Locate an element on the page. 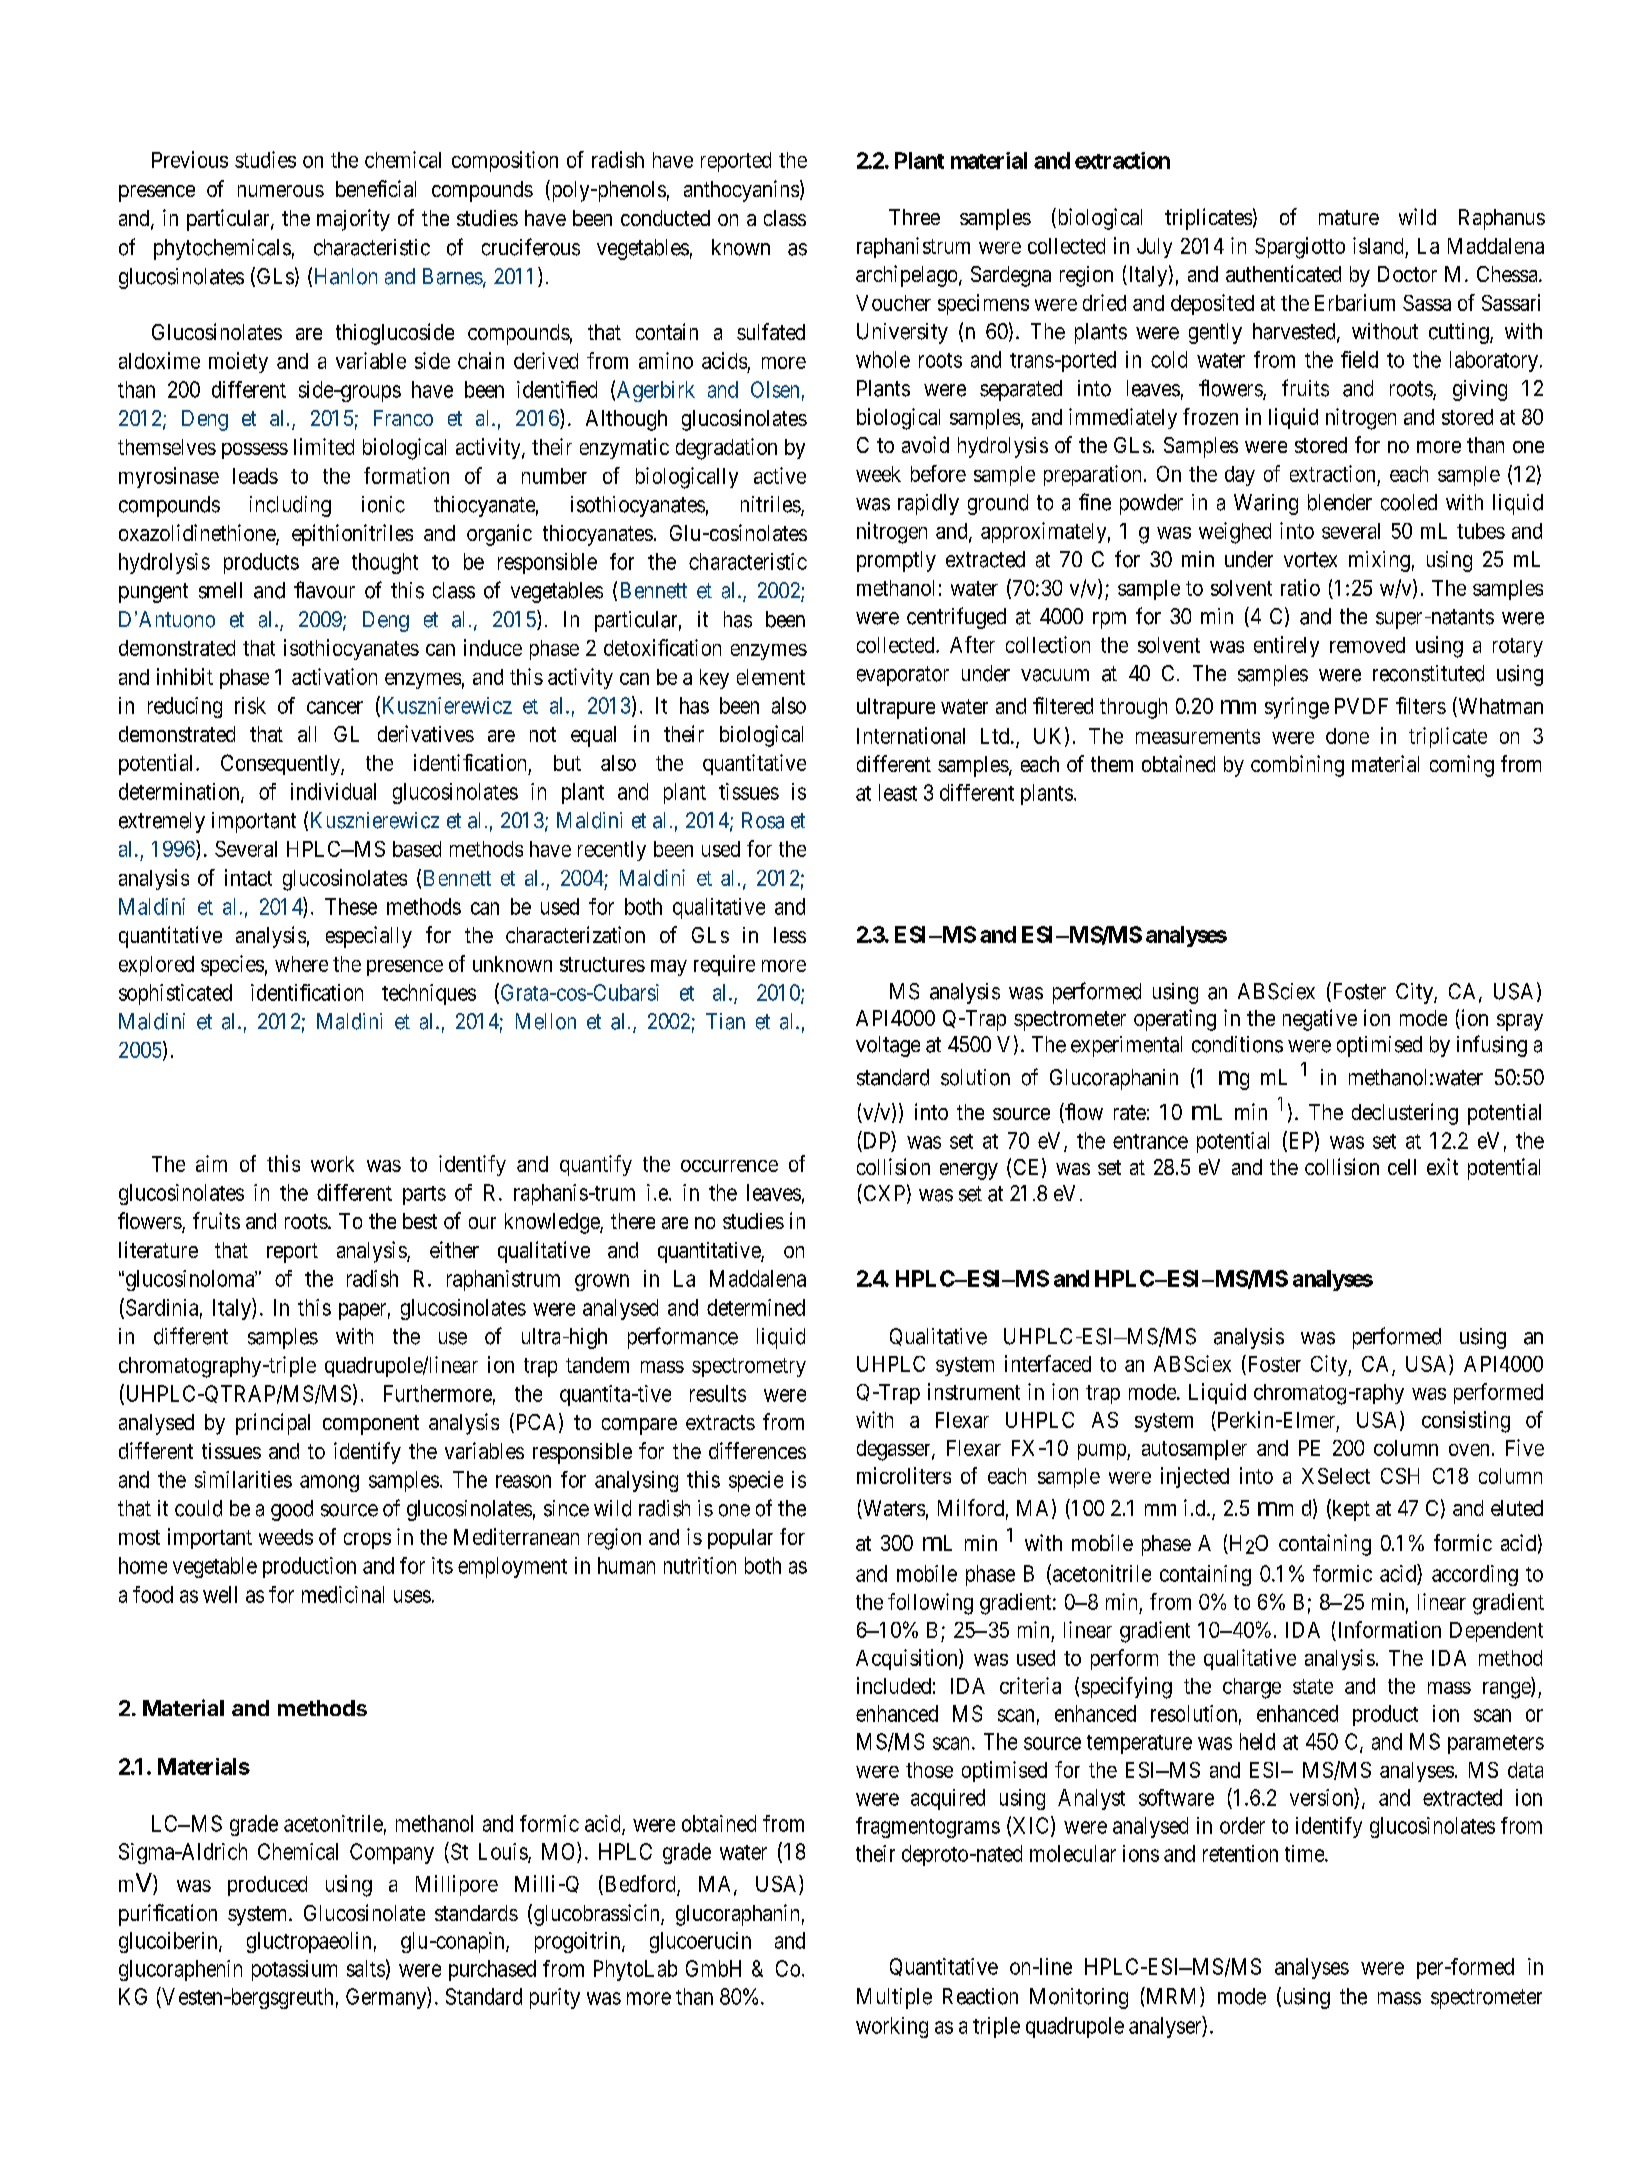 The width and height of the document is (1631, 2176). mature is located at coordinates (1349, 217).
